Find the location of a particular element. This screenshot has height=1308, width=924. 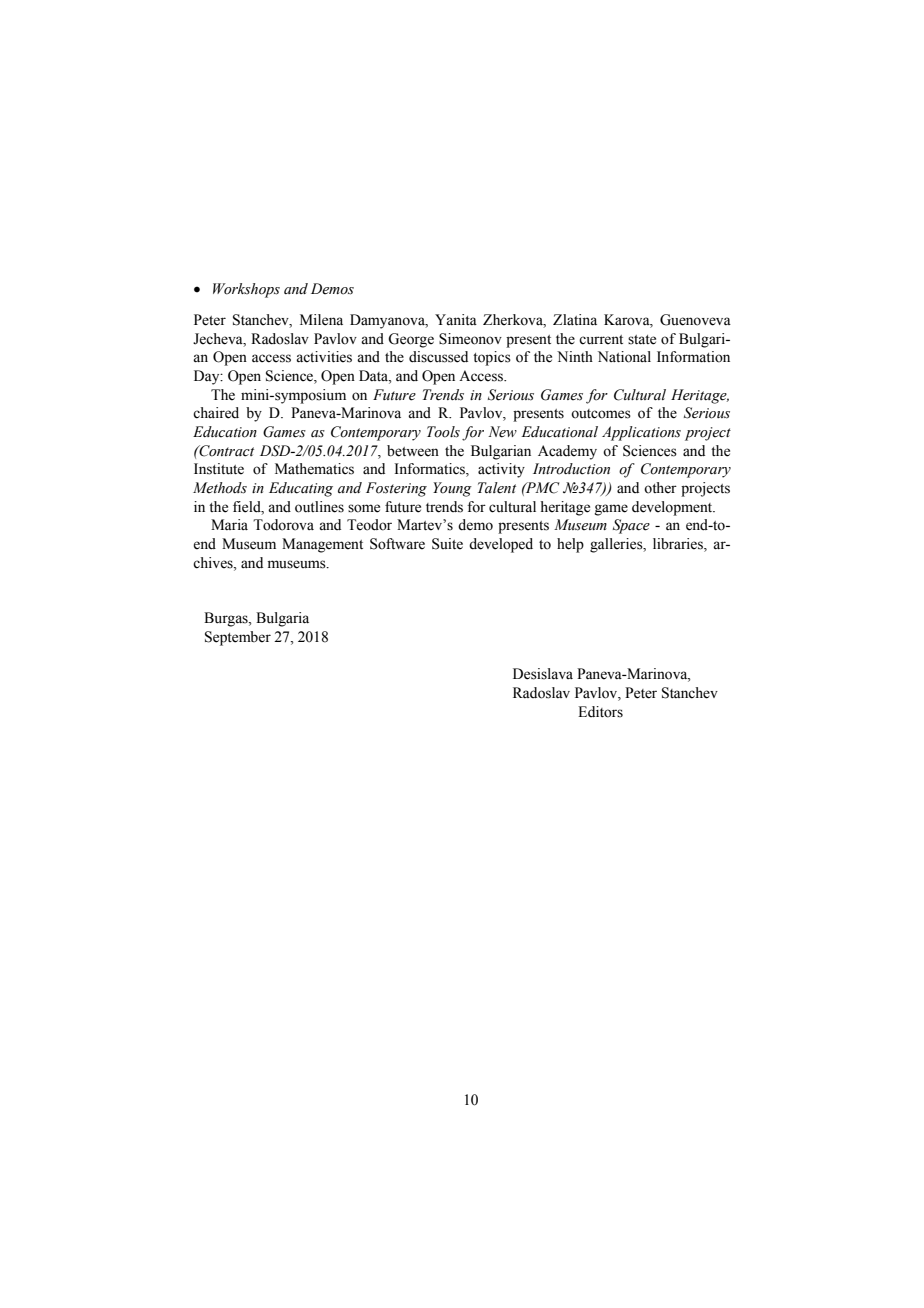

other is located at coordinates (660, 488).
